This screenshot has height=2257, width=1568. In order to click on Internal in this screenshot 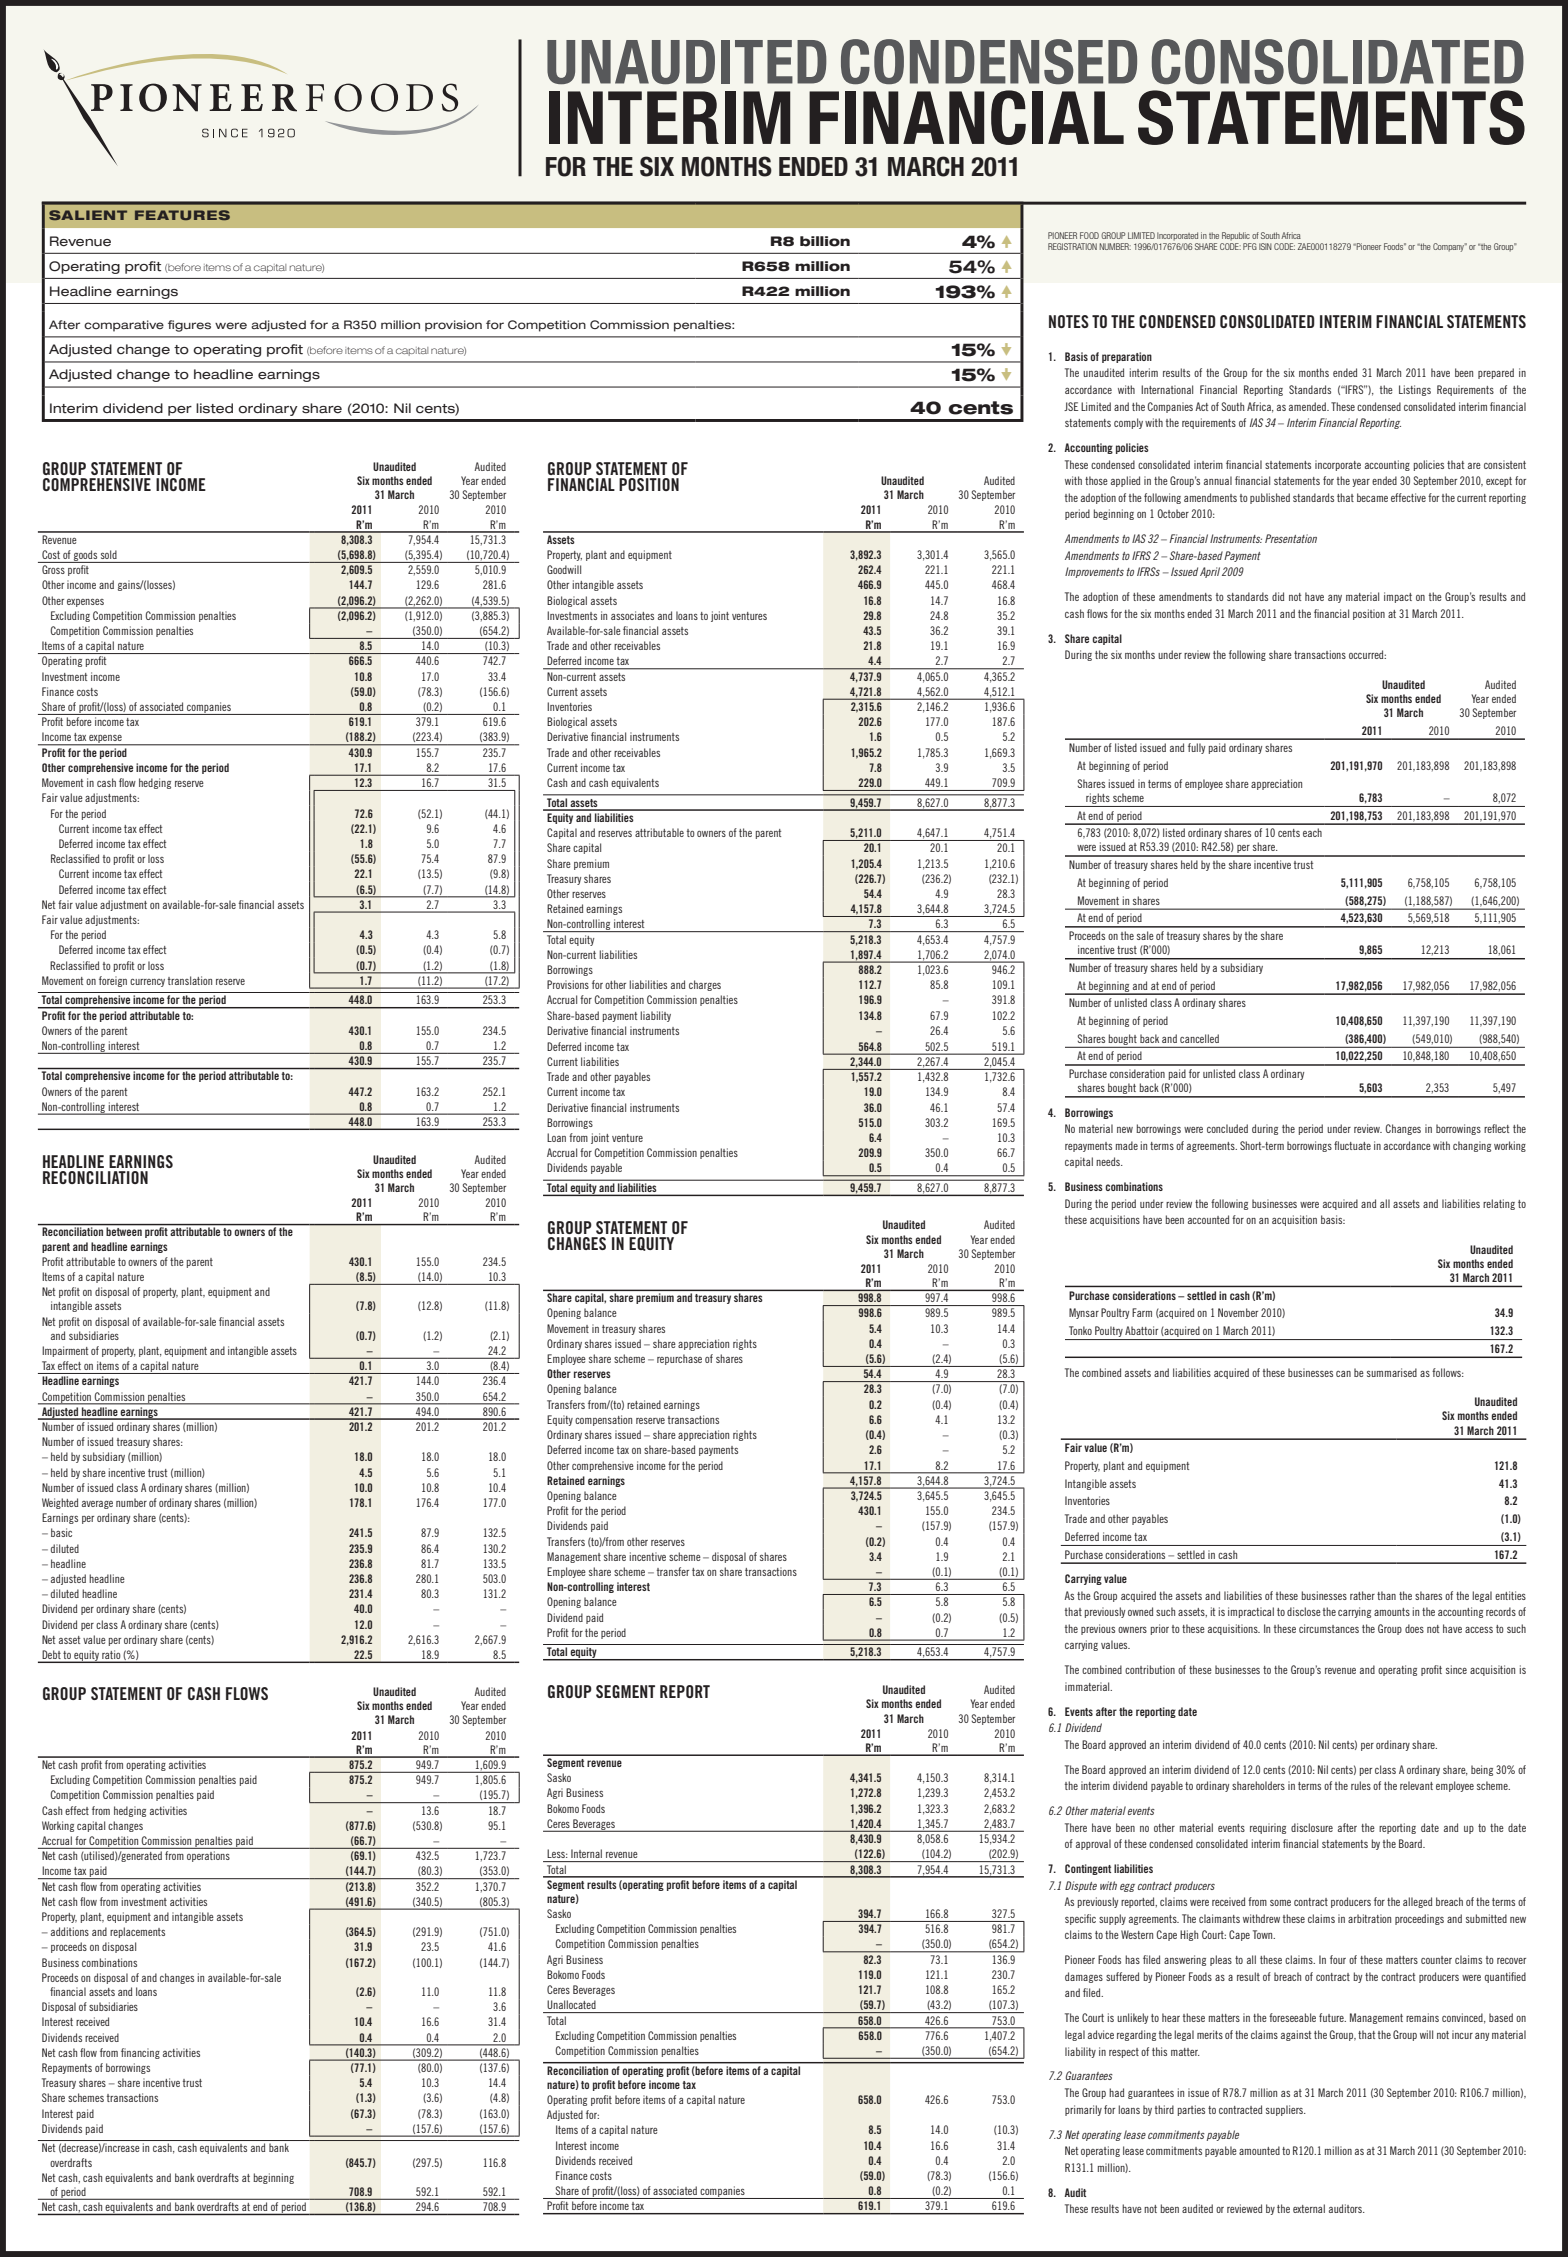, I will do `click(586, 1853)`.
